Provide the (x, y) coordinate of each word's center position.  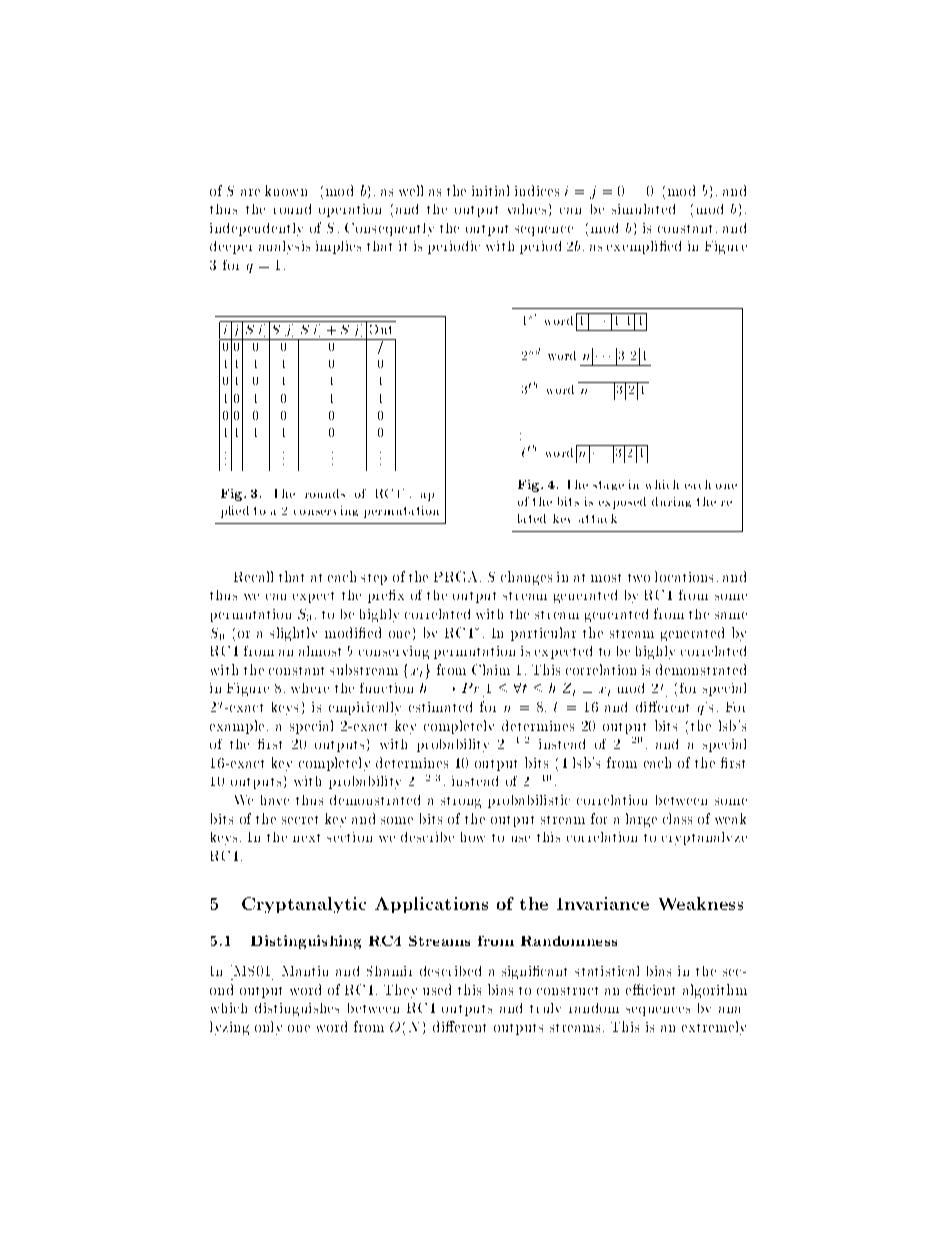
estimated (440, 707)
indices (537, 190)
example (237, 727)
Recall (253, 576)
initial (490, 190)
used (437, 989)
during (671, 502)
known (286, 190)
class (677, 818)
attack (598, 518)
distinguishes (297, 1009)
